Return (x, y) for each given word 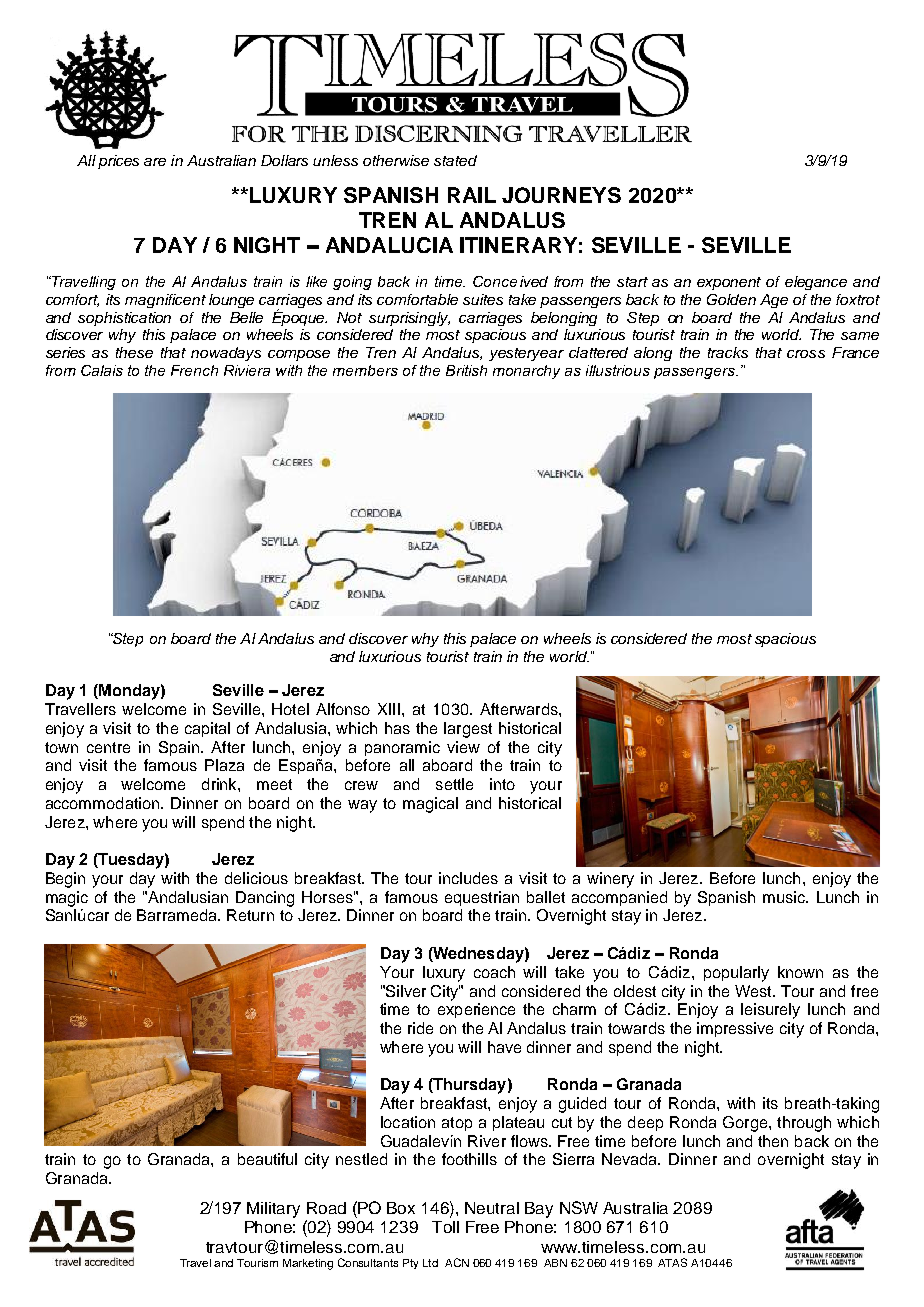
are (155, 162)
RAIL (472, 195)
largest (468, 730)
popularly (736, 974)
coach (494, 972)
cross (806, 354)
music (785, 897)
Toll (445, 1227)
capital (207, 729)
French (194, 370)
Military (273, 1210)
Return (250, 915)
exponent (729, 283)
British (466, 370)
